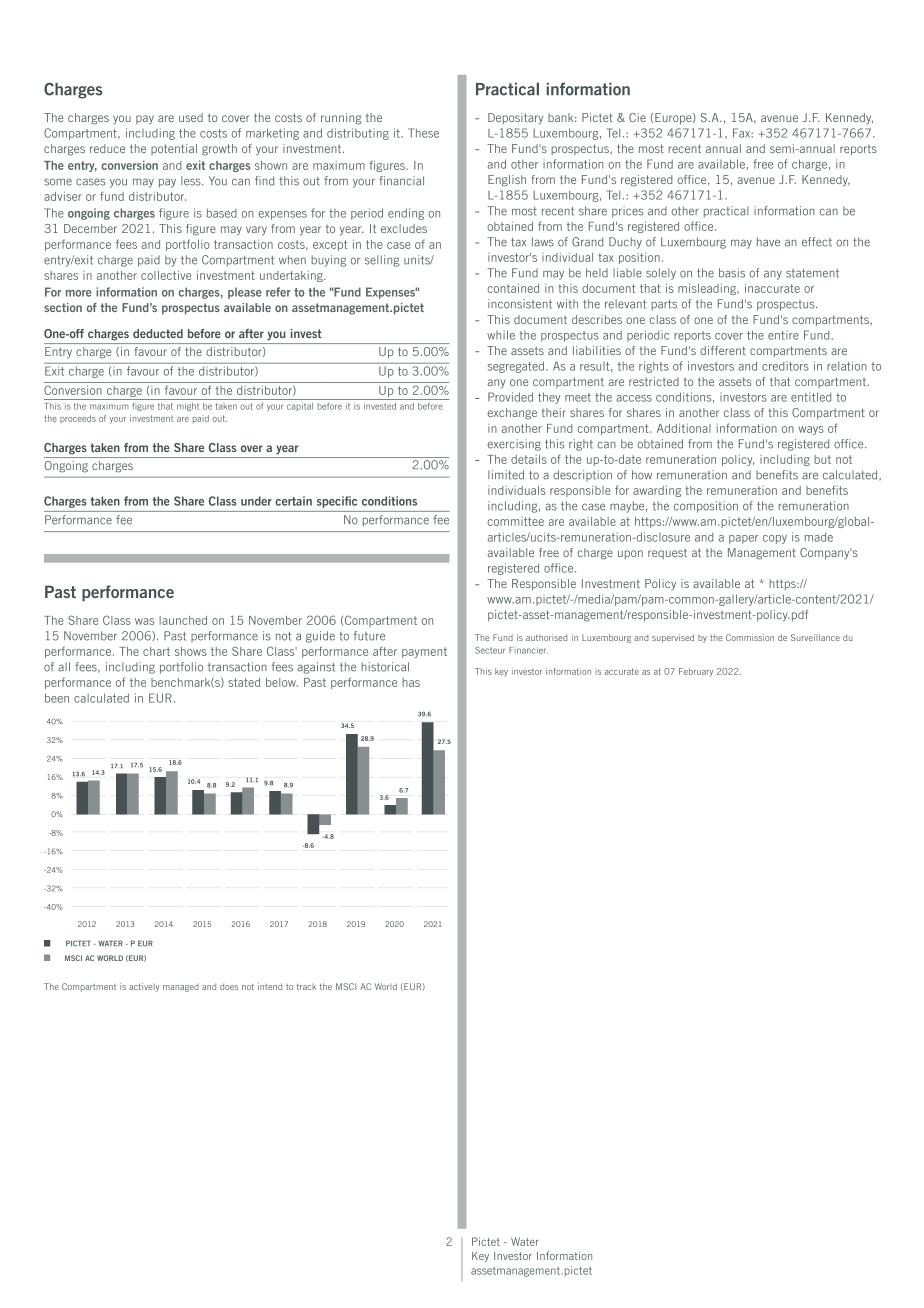  Describe the element at coordinates (158, 333) in the image. I see `deducted` at that location.
